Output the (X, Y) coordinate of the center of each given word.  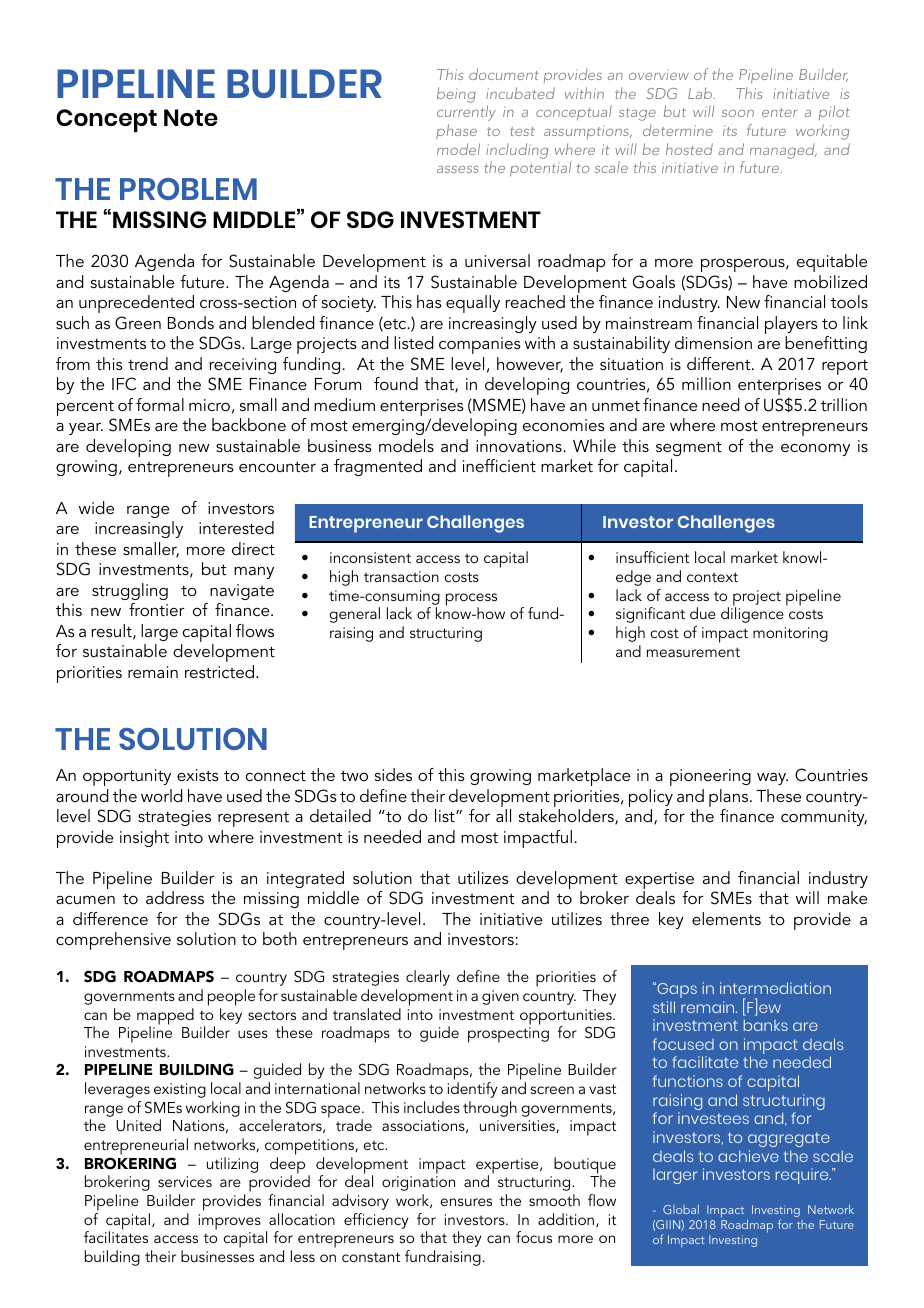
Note (191, 117)
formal (160, 404)
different (720, 363)
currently (466, 113)
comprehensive (113, 941)
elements (726, 918)
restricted (219, 671)
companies (480, 345)
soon (738, 113)
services (185, 1181)
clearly (428, 978)
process (471, 600)
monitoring (790, 634)
